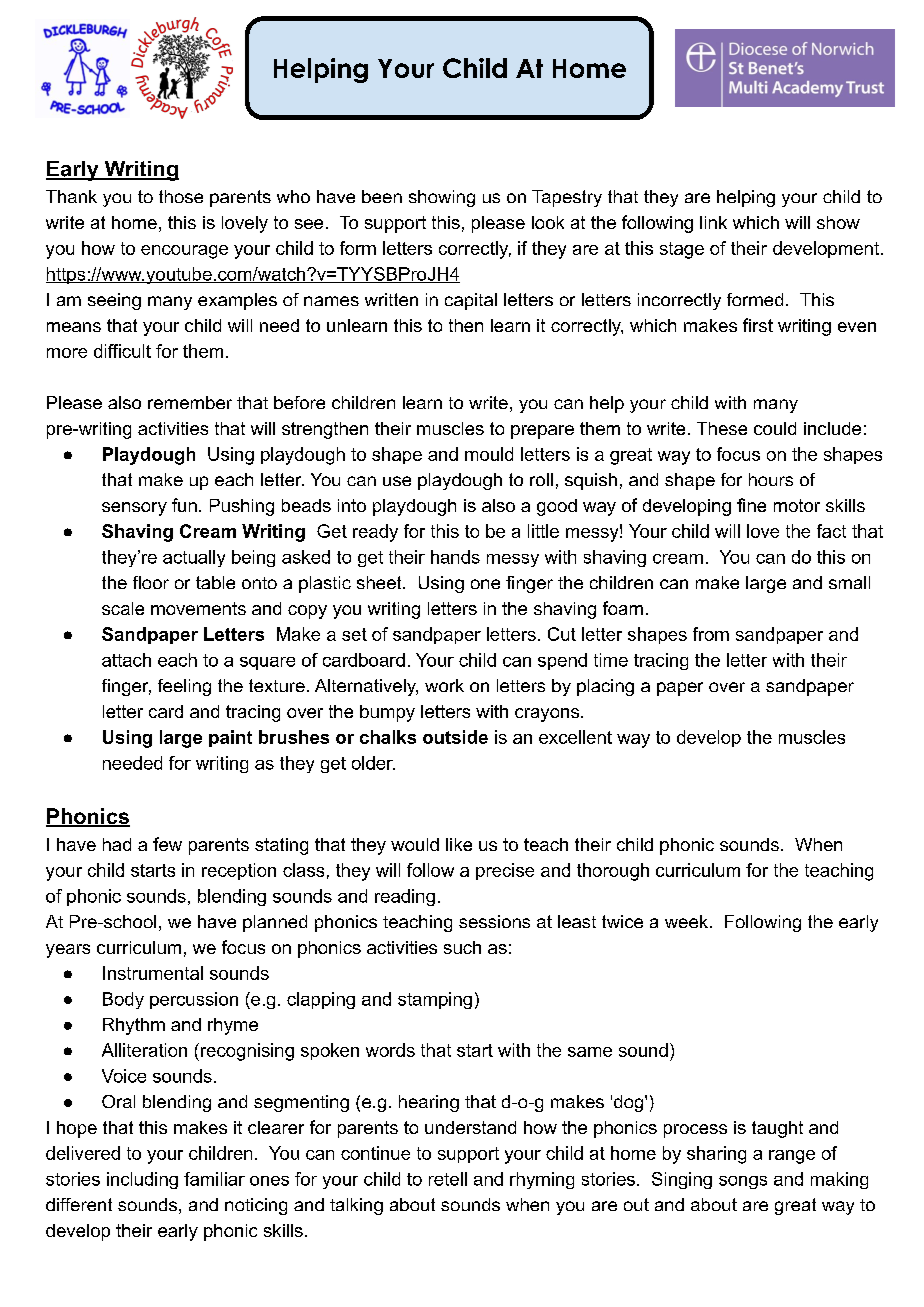 The image size is (924, 1307). What do you see at coordinates (688, 921) in the document?
I see `week` at bounding box center [688, 921].
